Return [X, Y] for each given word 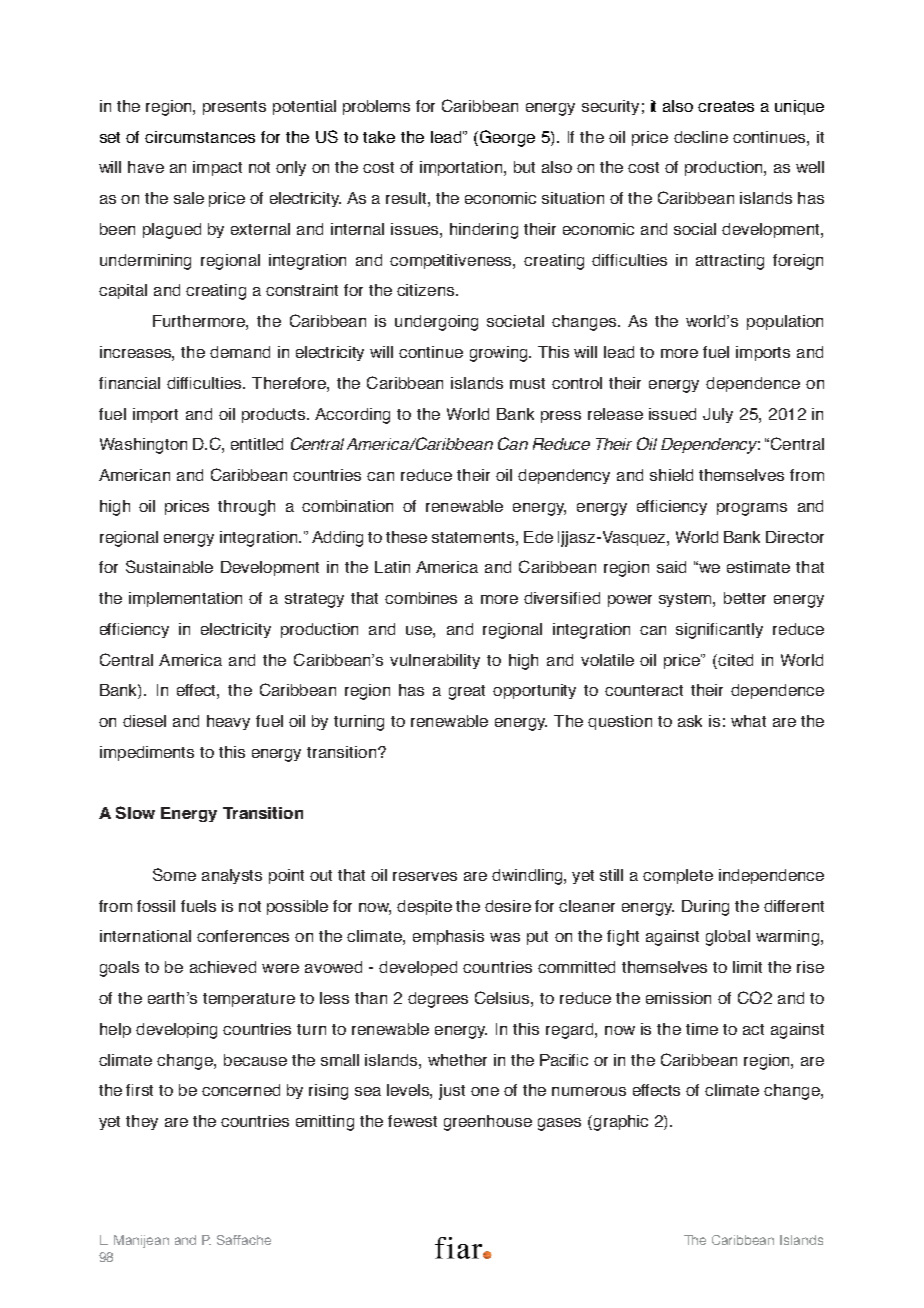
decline [701, 137]
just [452, 1092]
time [702, 1029]
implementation [185, 599]
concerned [241, 1090]
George [506, 138]
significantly [719, 631]
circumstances [200, 137]
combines [421, 598]
